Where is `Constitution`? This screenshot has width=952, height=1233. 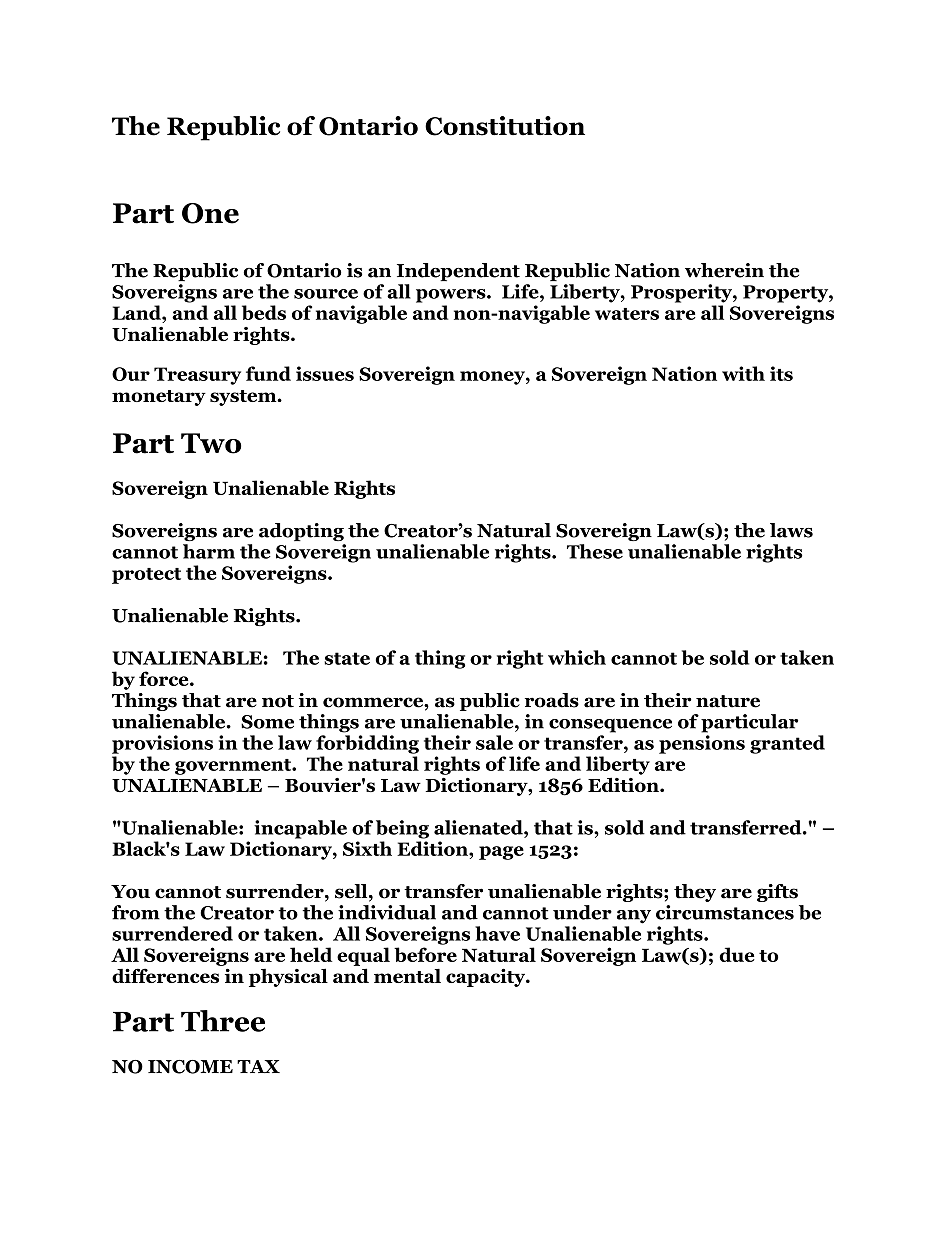 Constitution is located at coordinates (505, 126).
